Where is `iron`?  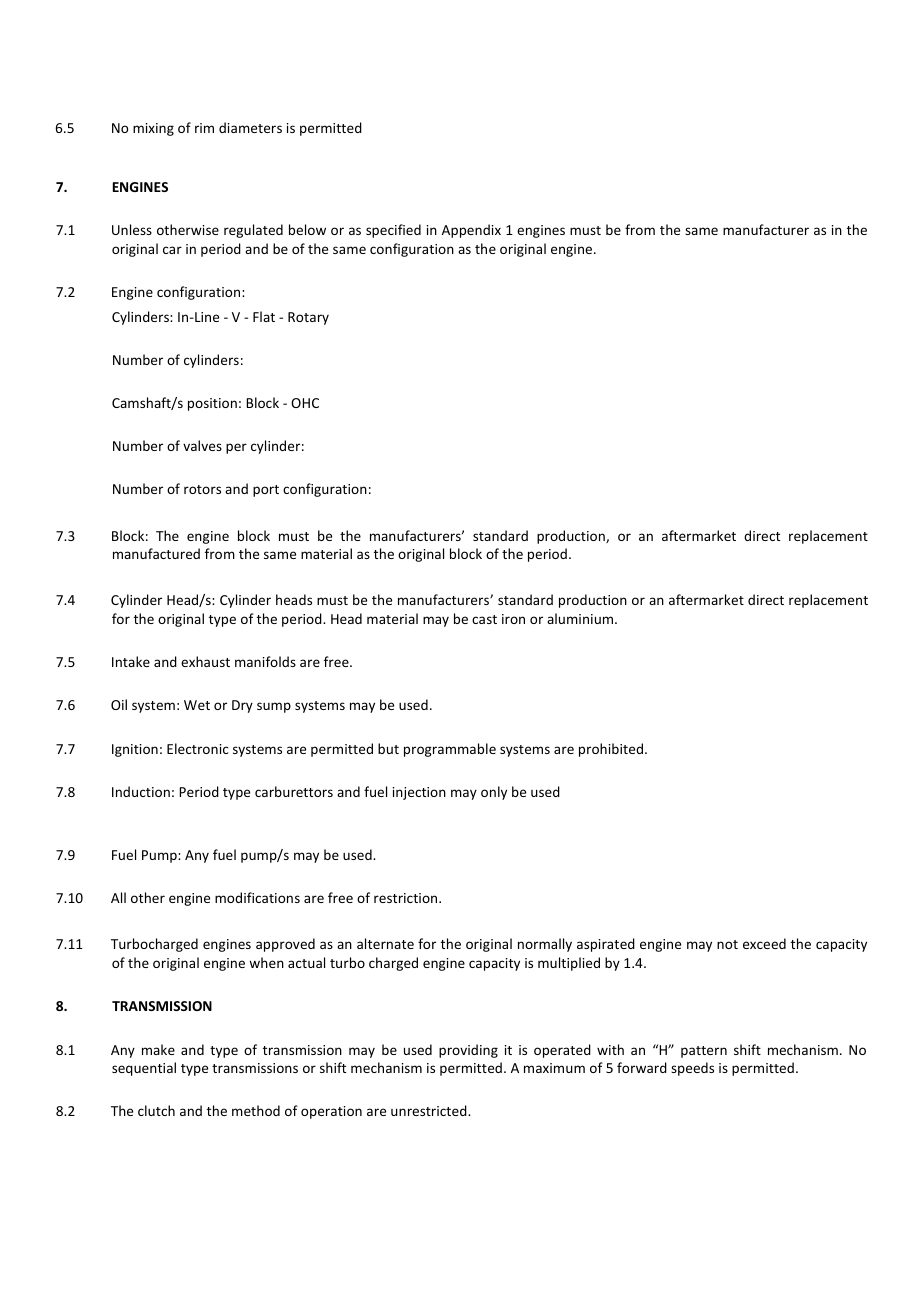
iron is located at coordinates (513, 619).
